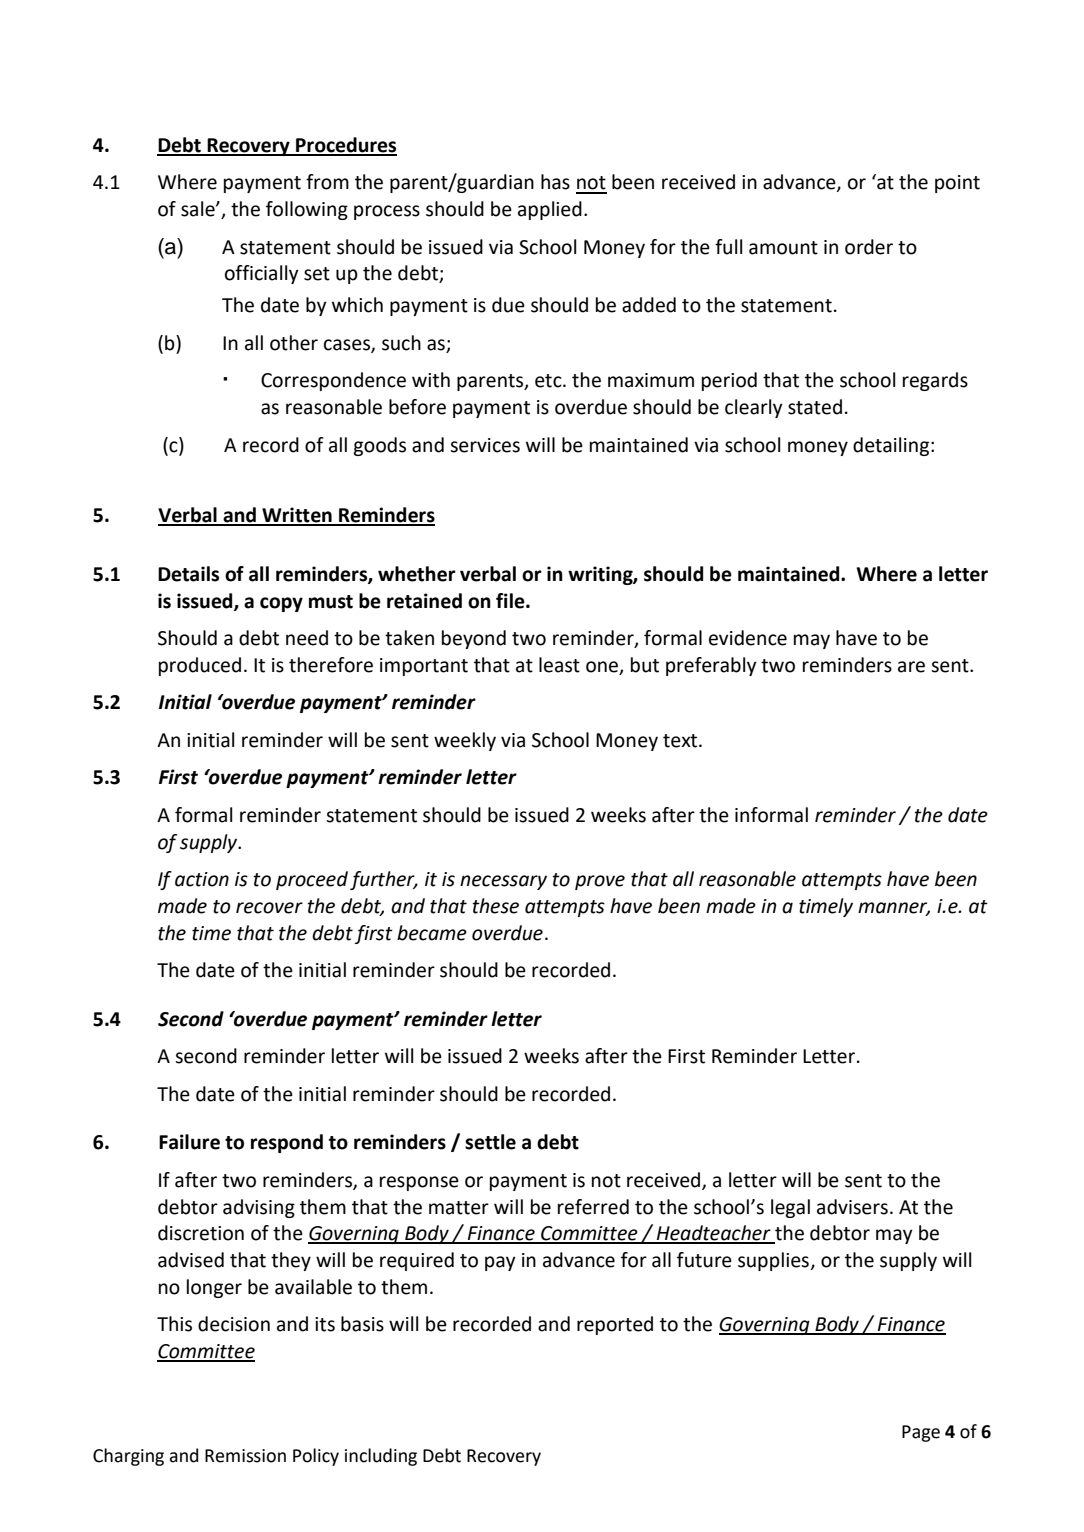 Image resolution: width=1084 pixels, height=1532 pixels. Describe the element at coordinates (550, 210) in the screenshot. I see `applied` at that location.
